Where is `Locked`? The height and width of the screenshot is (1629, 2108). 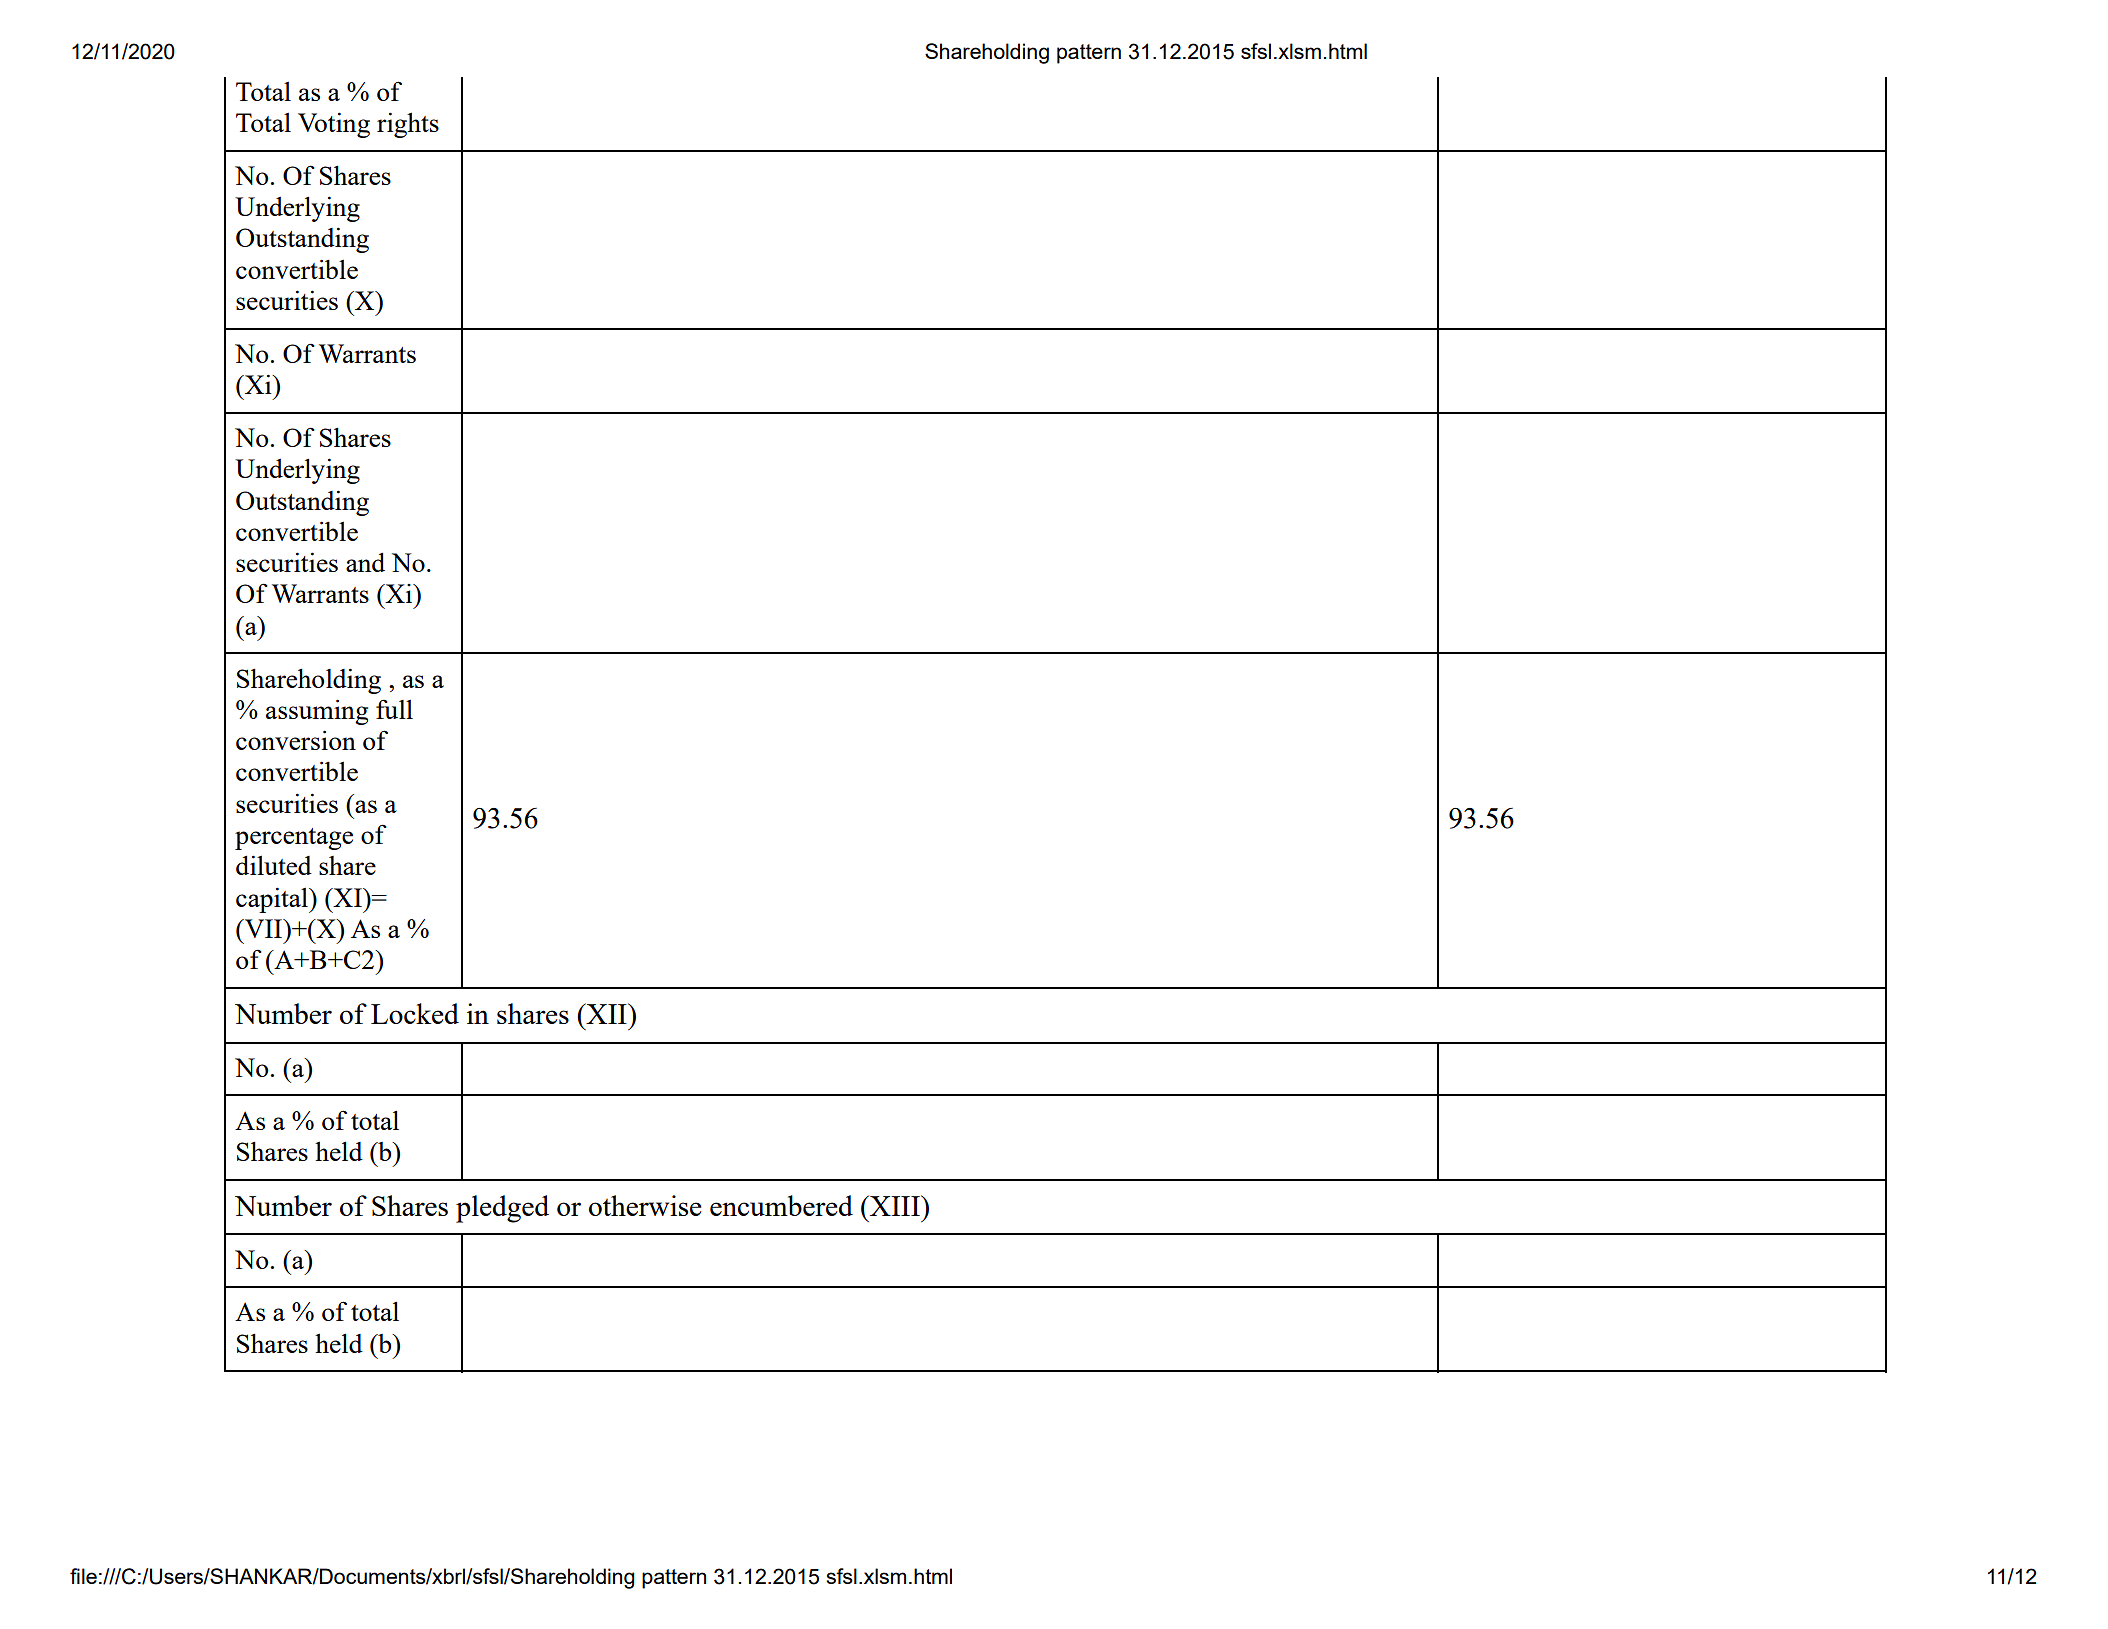
Locked is located at coordinates (415, 1013).
